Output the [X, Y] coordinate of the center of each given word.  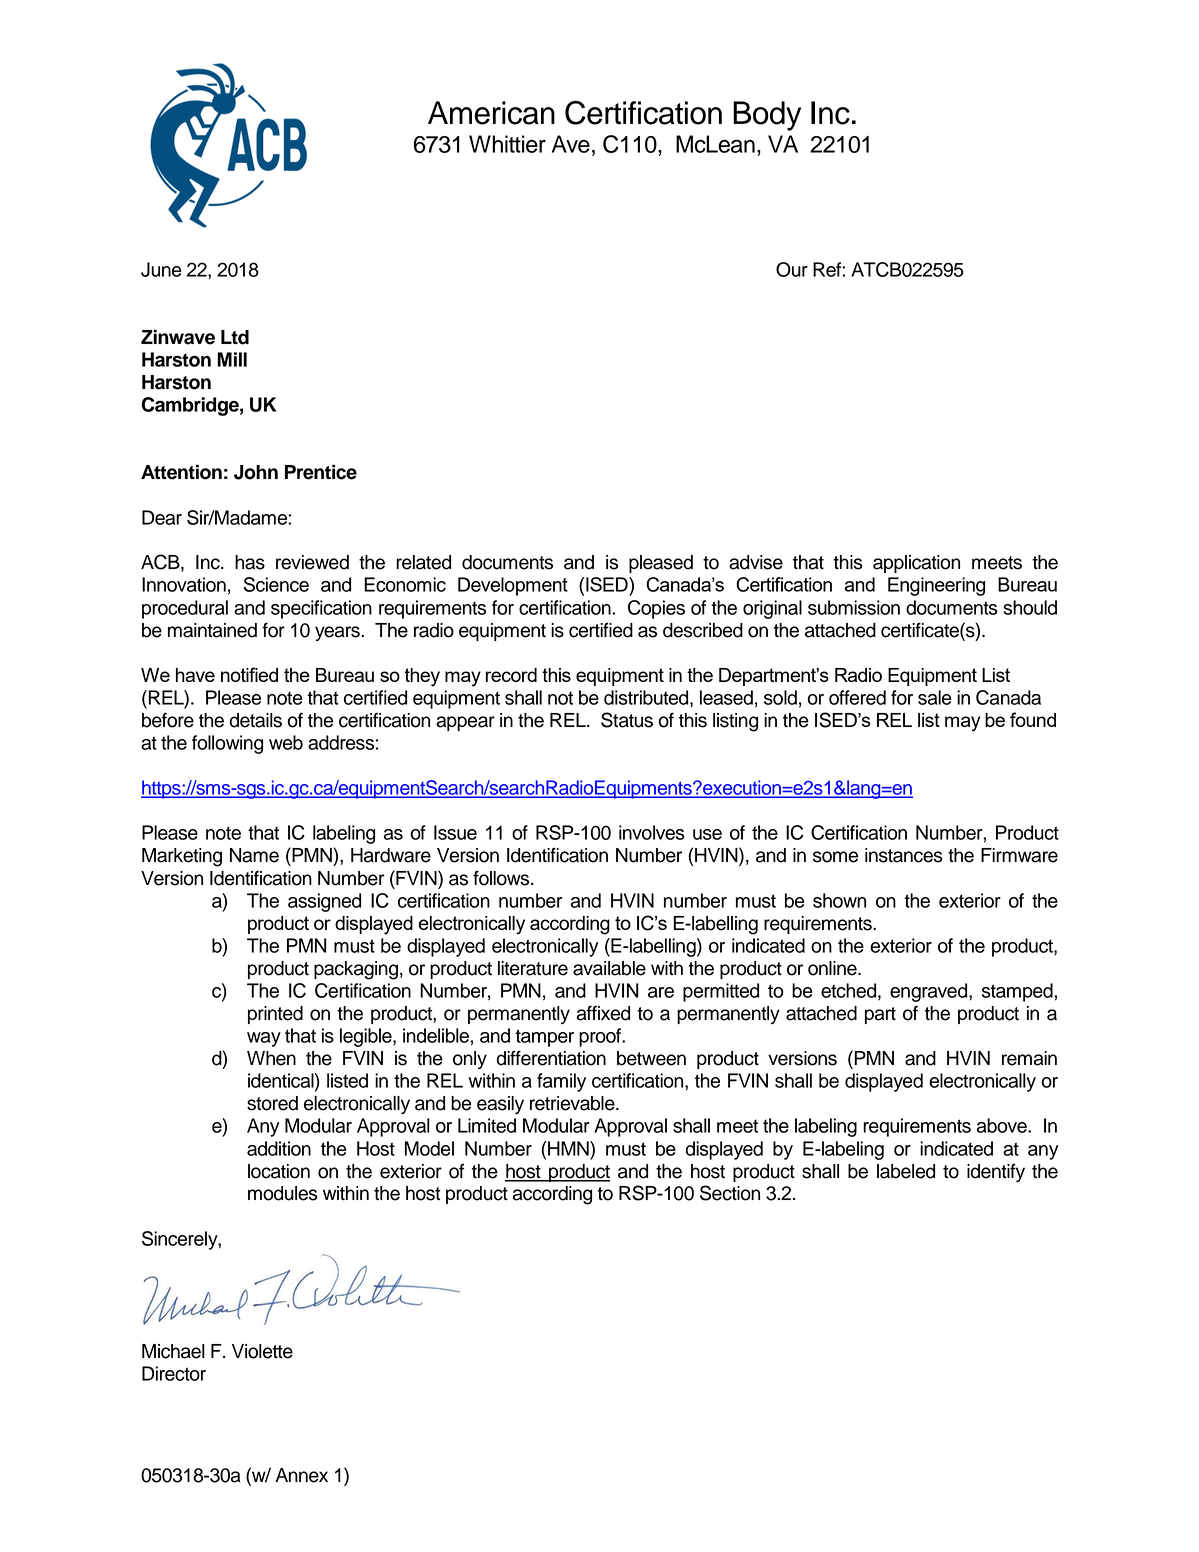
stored [272, 1103]
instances [904, 855]
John [256, 472]
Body [767, 116]
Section [730, 1193]
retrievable [573, 1103]
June [161, 269]
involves [652, 832]
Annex [301, 1475]
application [916, 564]
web [286, 742]
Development [513, 586]
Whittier [507, 144]
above [1003, 1125]
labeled [906, 1171]
